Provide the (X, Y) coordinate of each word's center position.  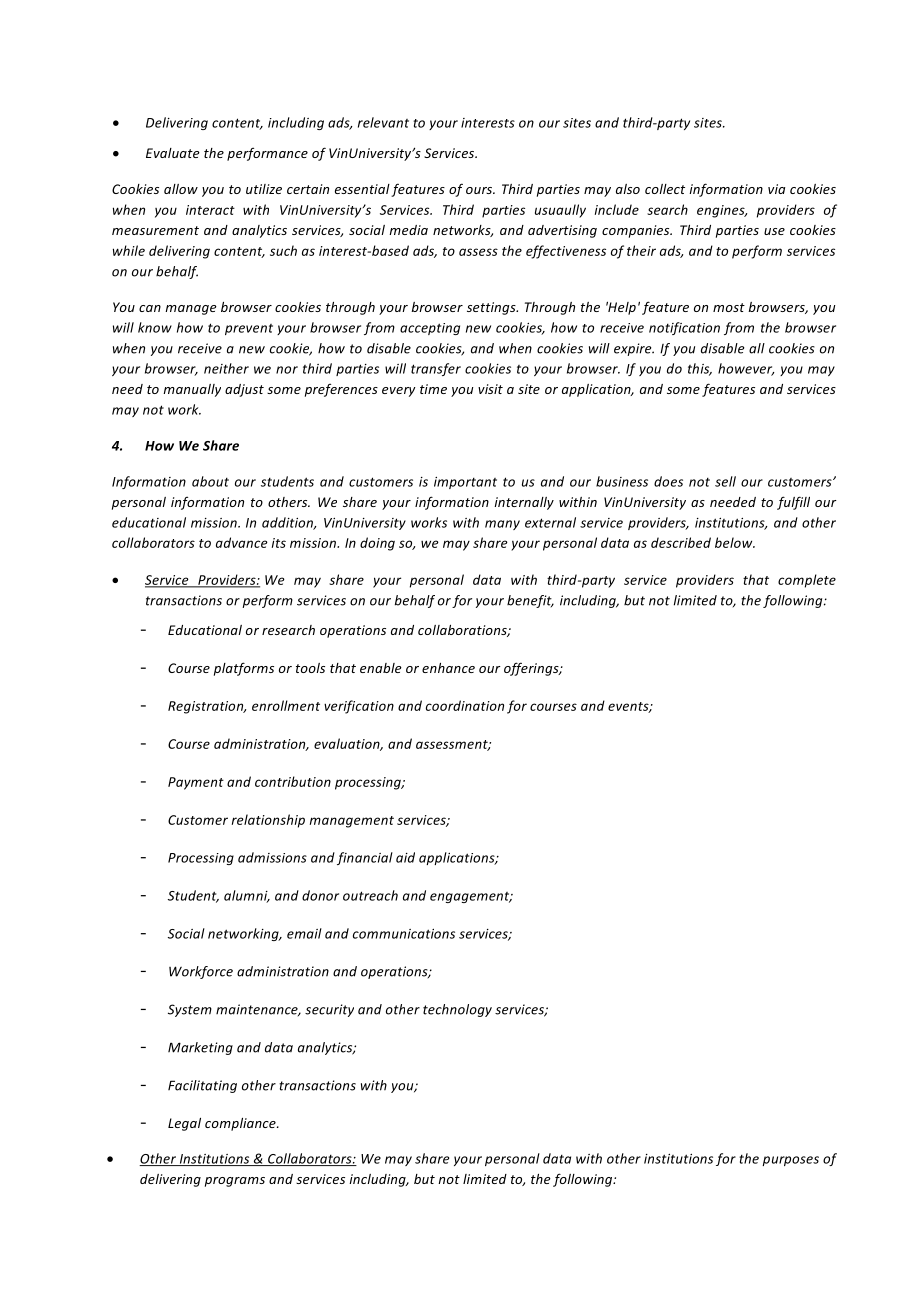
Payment (196, 783)
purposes (790, 1161)
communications (404, 934)
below (735, 542)
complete (807, 581)
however (746, 369)
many (502, 525)
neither (226, 368)
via (776, 189)
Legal (184, 1124)
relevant (383, 122)
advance (242, 542)
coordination (465, 705)
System (190, 1010)
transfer (436, 369)
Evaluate (173, 153)
